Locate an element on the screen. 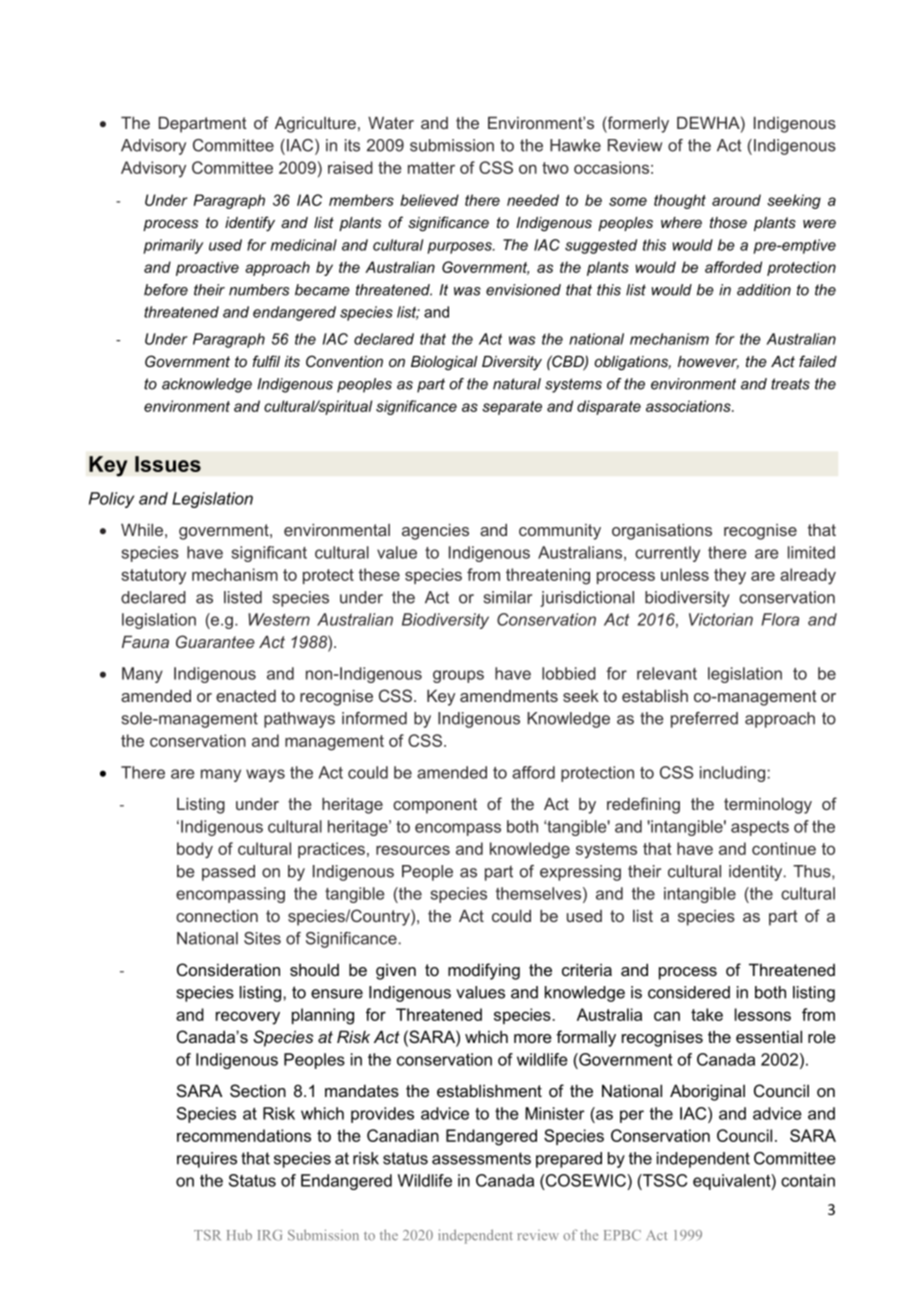  around is located at coordinates (736, 200).
